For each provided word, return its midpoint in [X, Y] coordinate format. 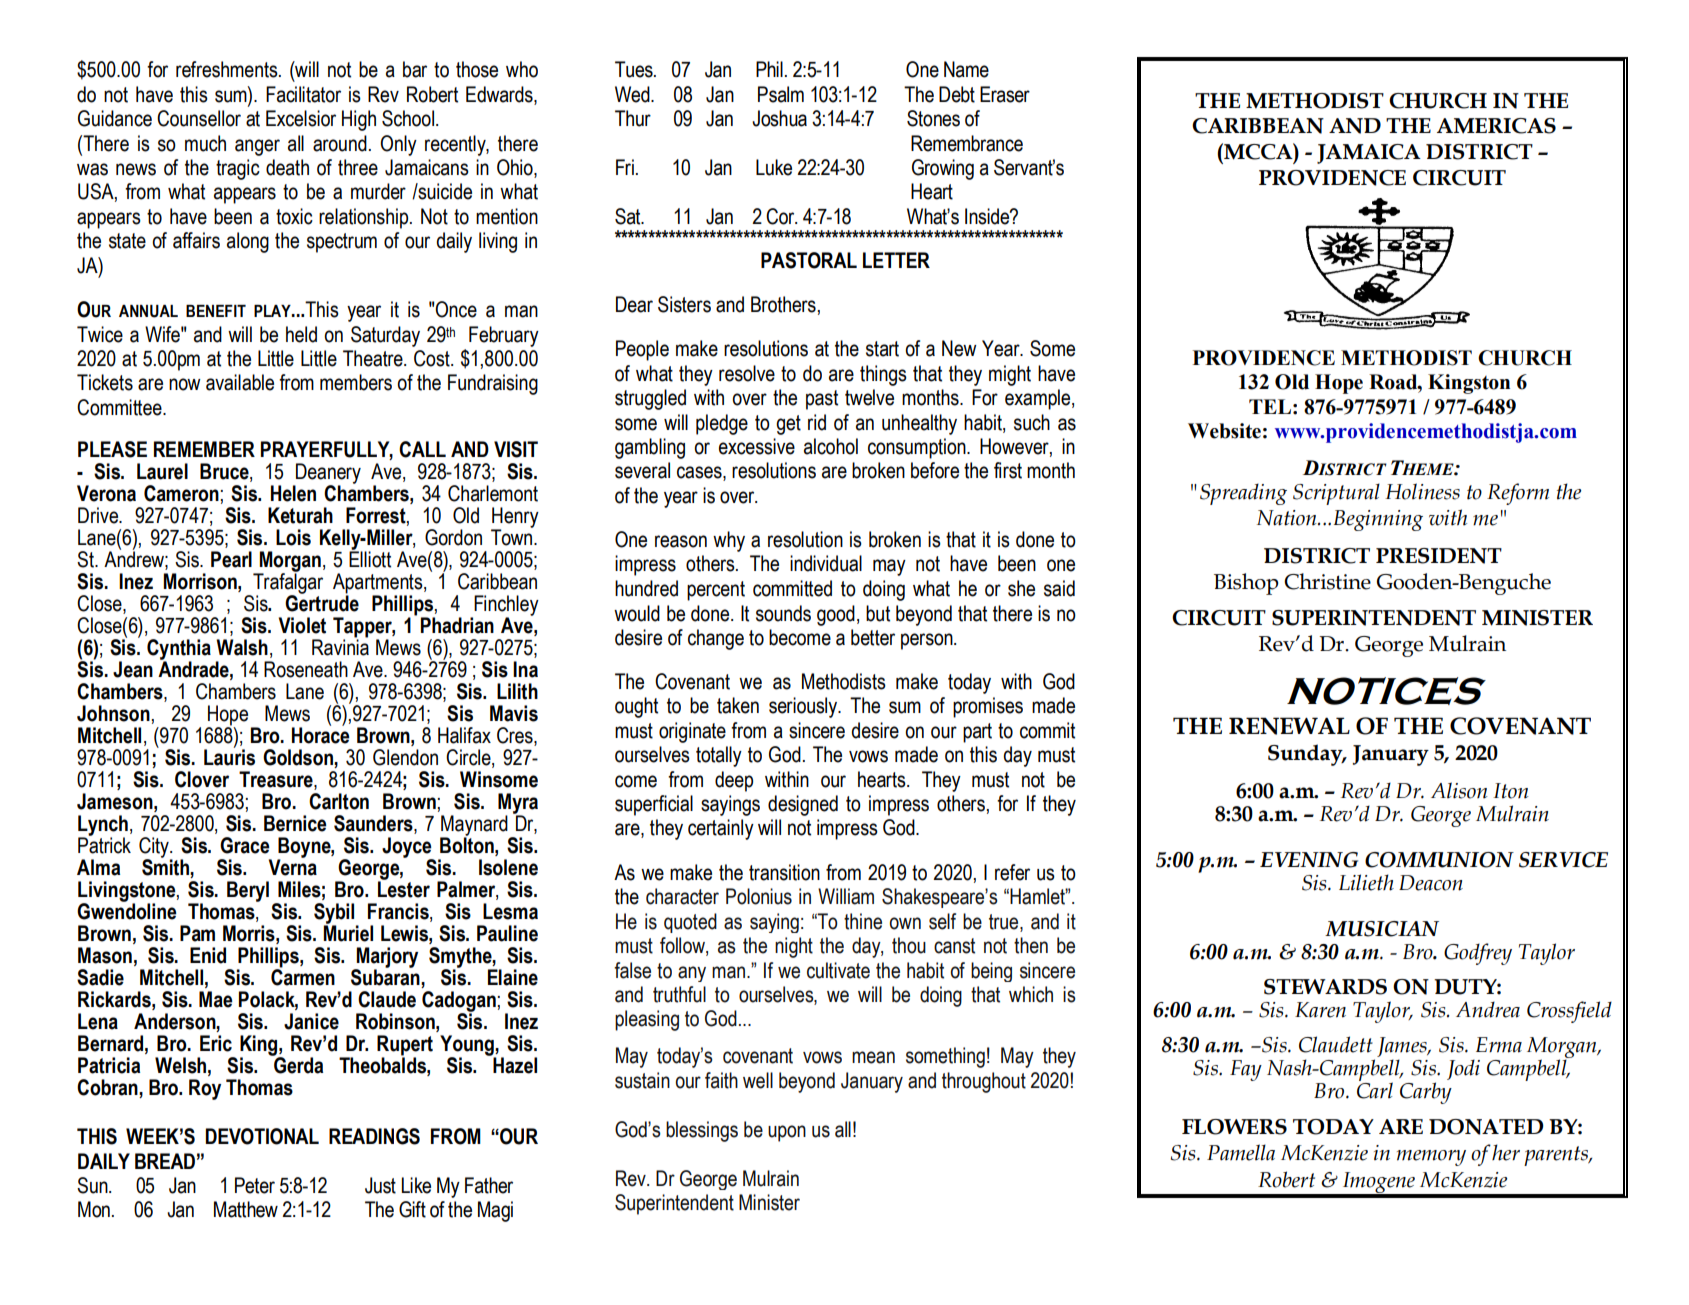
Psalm [781, 94]
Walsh [242, 647]
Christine [1327, 581]
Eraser [1005, 94]
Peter [255, 1185]
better [873, 637]
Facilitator [303, 94]
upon [787, 1133]
